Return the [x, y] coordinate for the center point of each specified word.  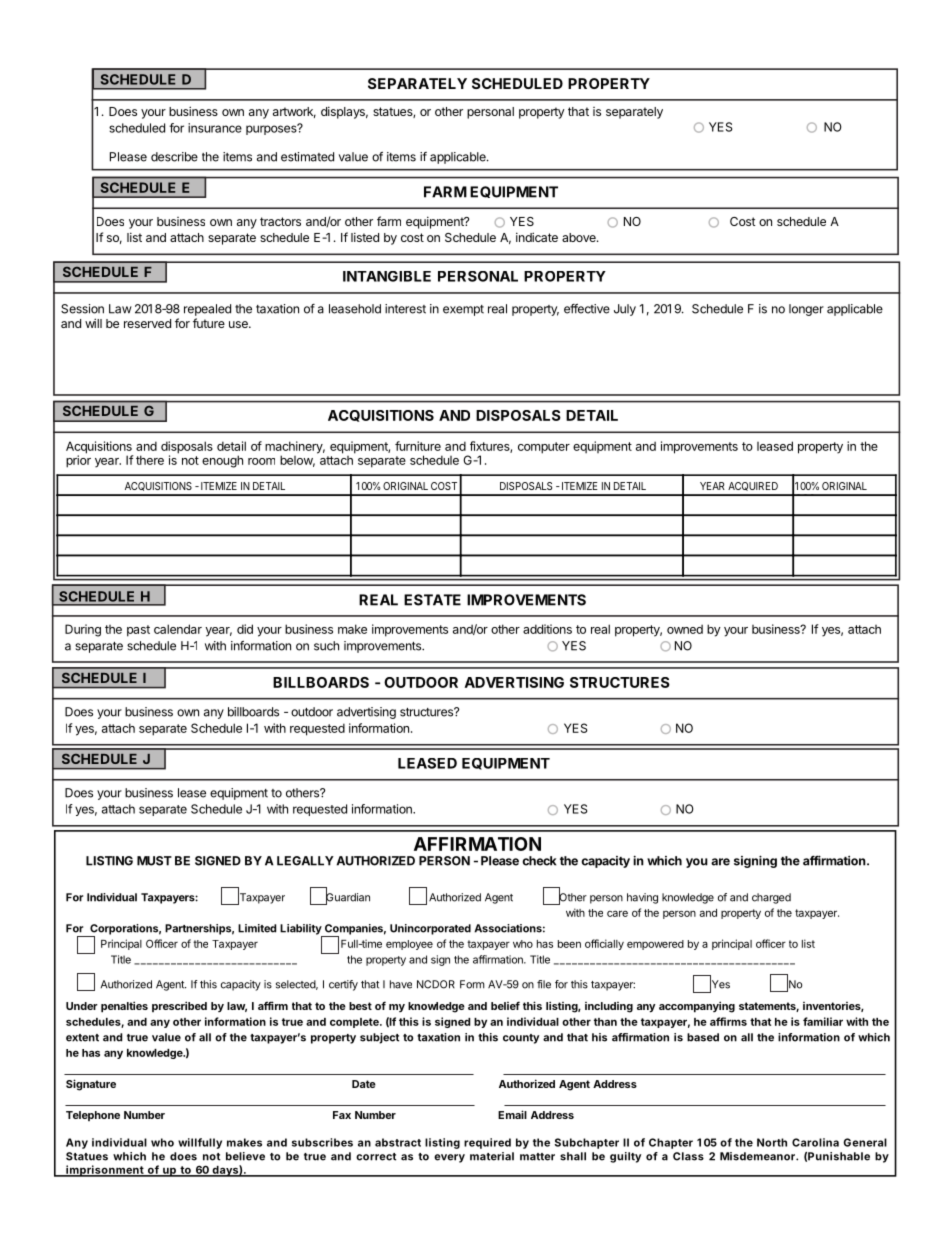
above [580, 237]
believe [245, 1156]
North [772, 1142]
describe [174, 157]
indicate [537, 237]
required [487, 1143]
